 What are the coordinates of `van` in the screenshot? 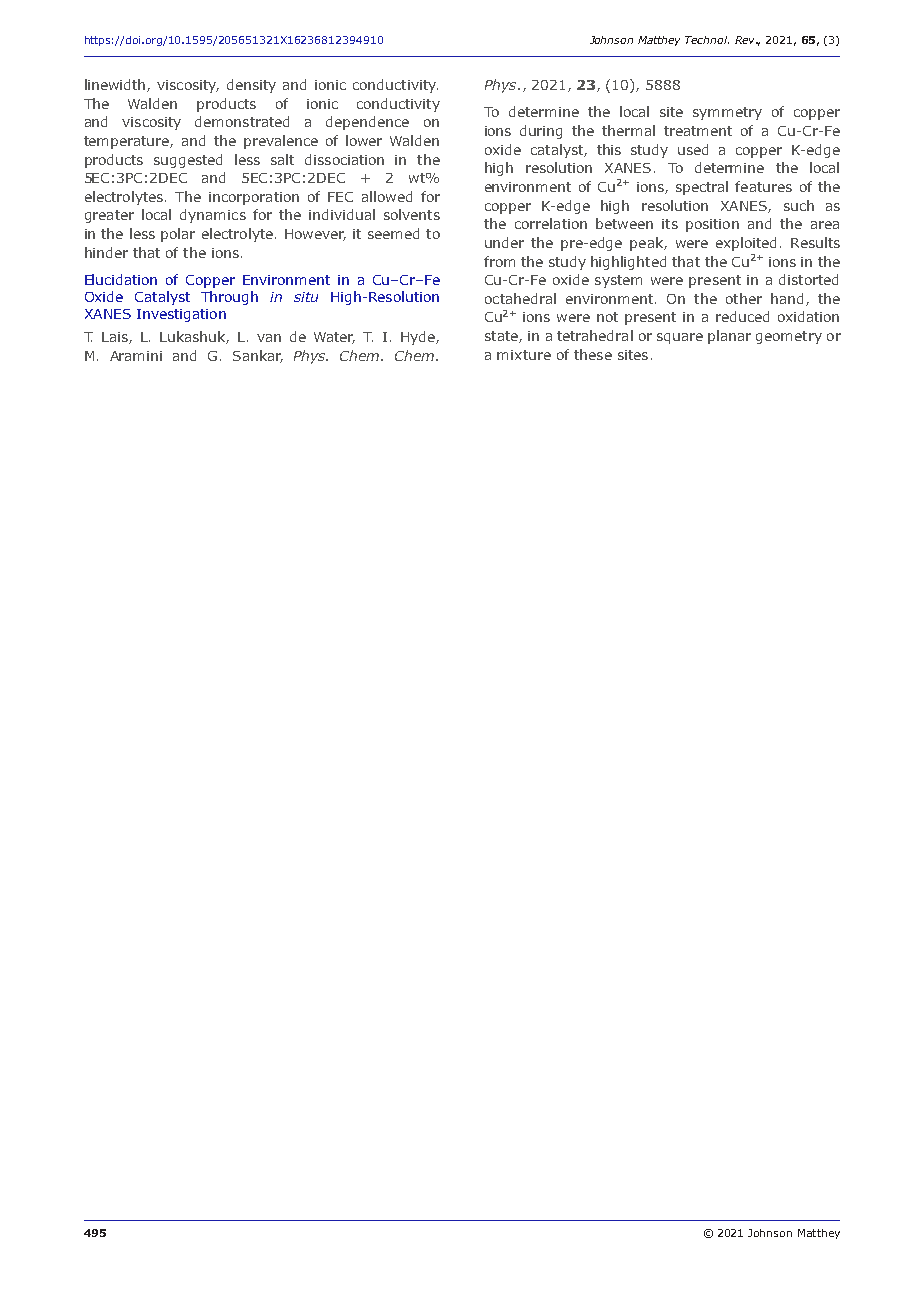 It's located at (269, 338).
